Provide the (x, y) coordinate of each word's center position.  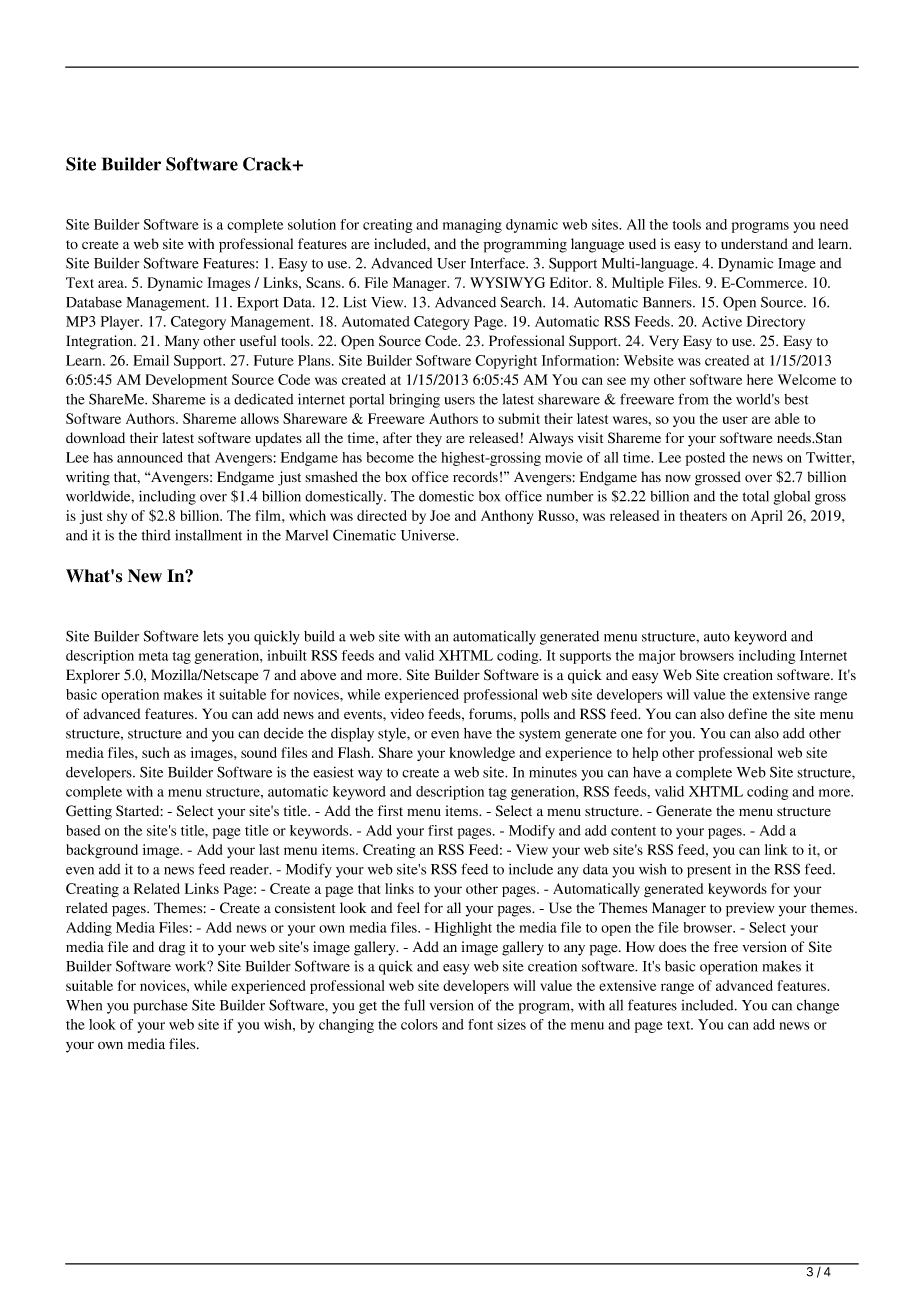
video (407, 713)
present (709, 871)
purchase (161, 1007)
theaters (703, 515)
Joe (440, 515)
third (156, 535)
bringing (414, 401)
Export (258, 304)
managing (472, 226)
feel (408, 908)
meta (153, 656)
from (693, 399)
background (102, 851)
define (747, 714)
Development (186, 381)
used (642, 243)
